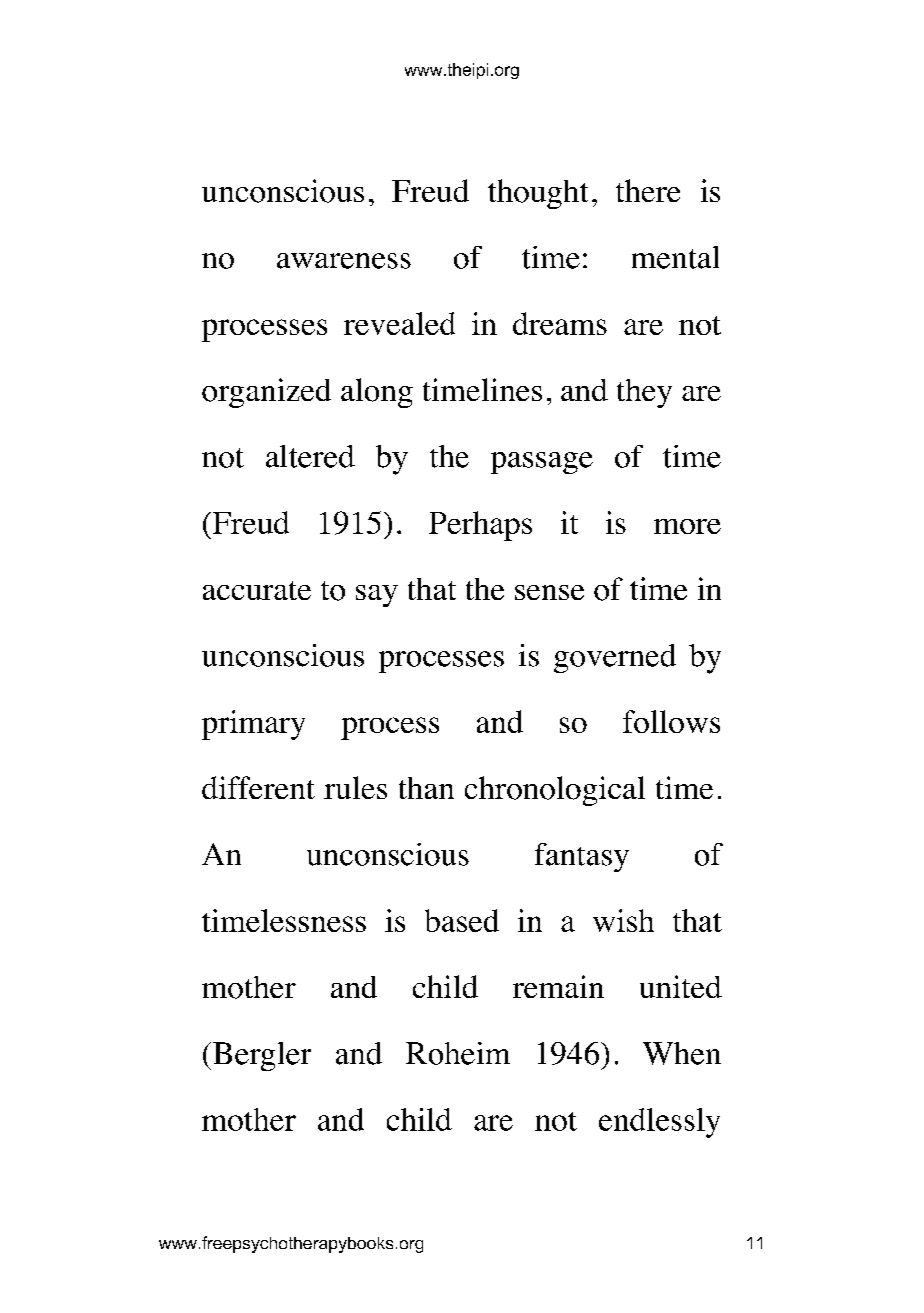 The image size is (924, 1313). Describe the element at coordinates (615, 658) in the document. I see `governed` at that location.
